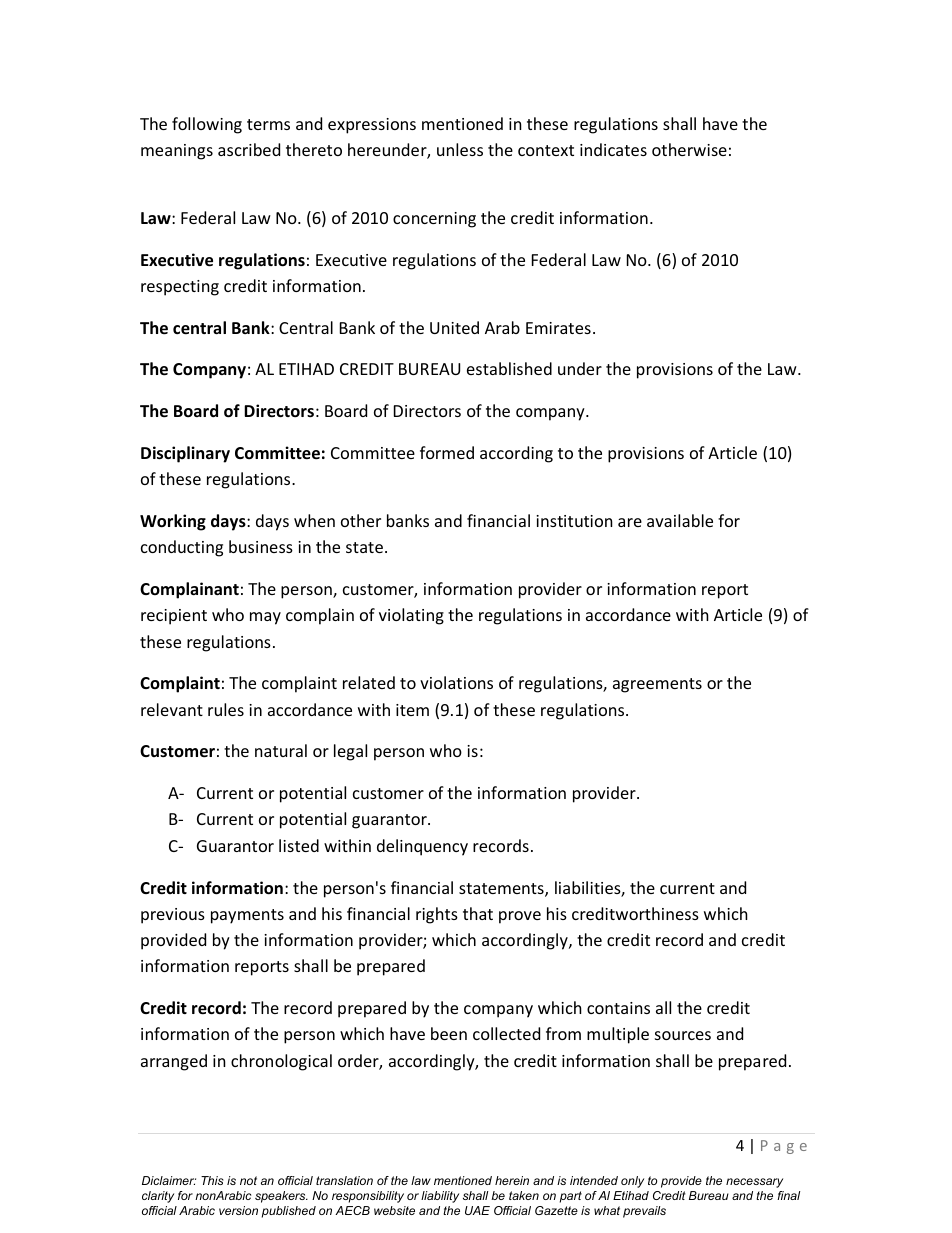  Describe the element at coordinates (613, 149) in the screenshot. I see `indicates` at that location.
